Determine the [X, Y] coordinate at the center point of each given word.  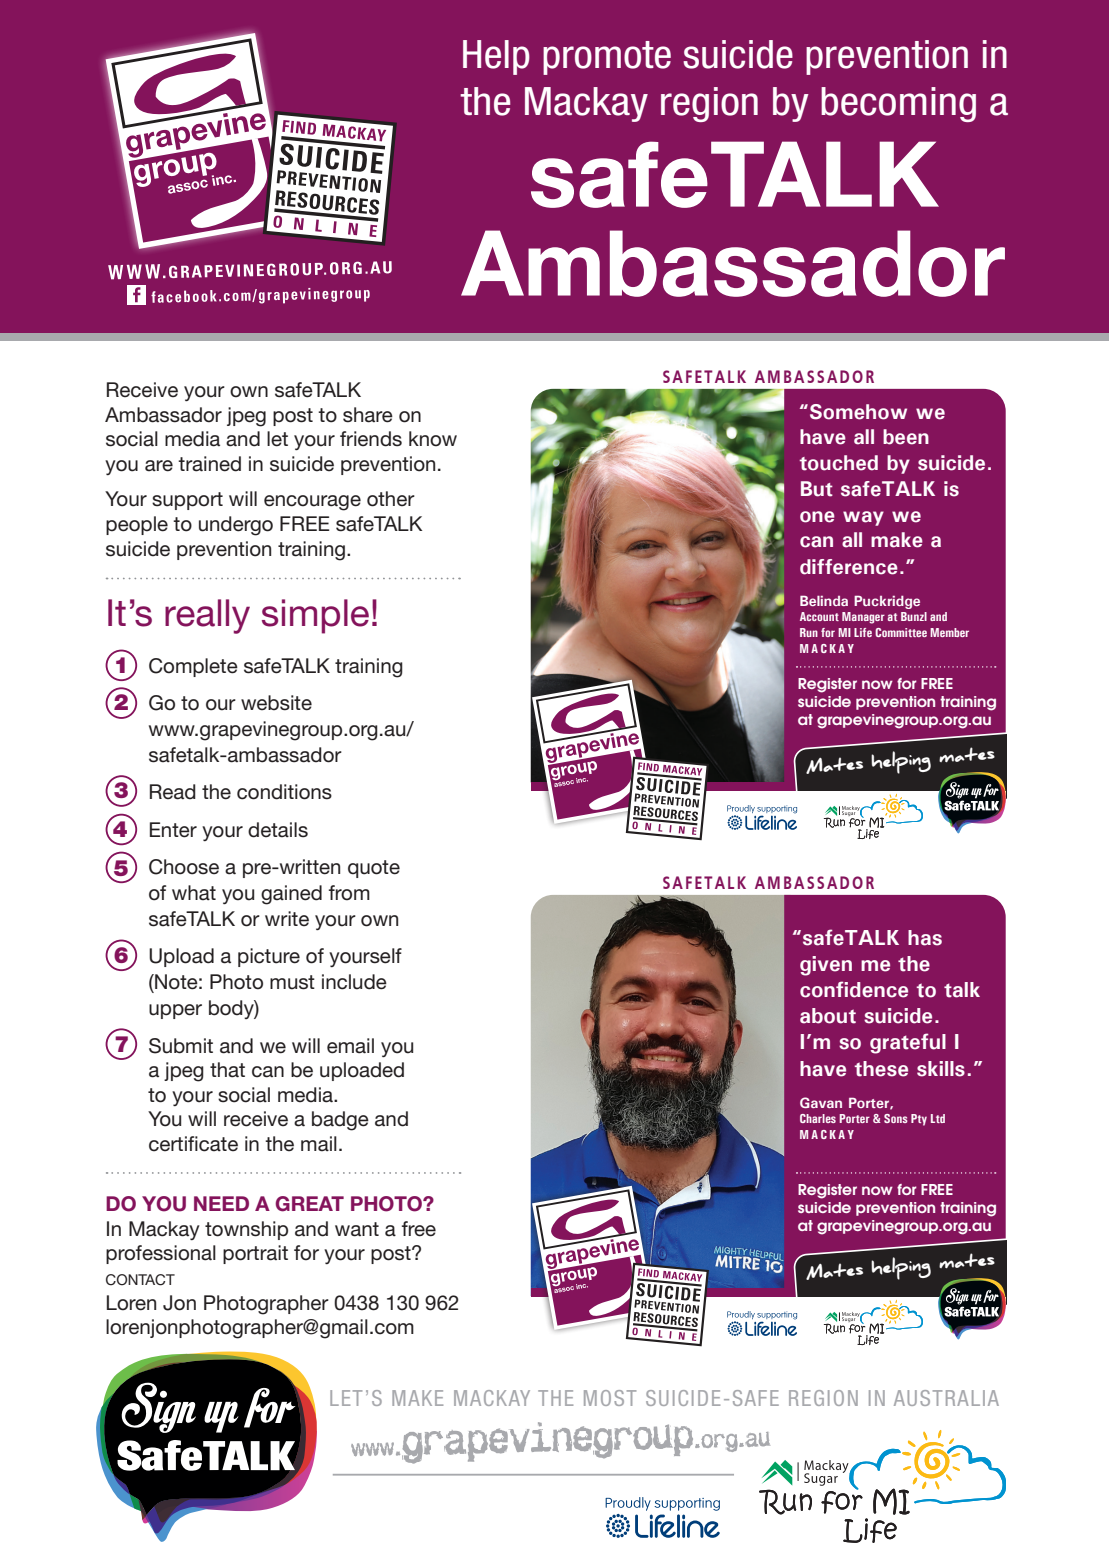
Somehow [858, 412]
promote [607, 58]
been [906, 437]
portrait [255, 1254]
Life [863, 632]
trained [209, 464]
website [276, 703]
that [227, 1070]
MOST [610, 1398]
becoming [898, 104]
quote [374, 869]
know [433, 439]
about [828, 1016]
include [354, 982]
